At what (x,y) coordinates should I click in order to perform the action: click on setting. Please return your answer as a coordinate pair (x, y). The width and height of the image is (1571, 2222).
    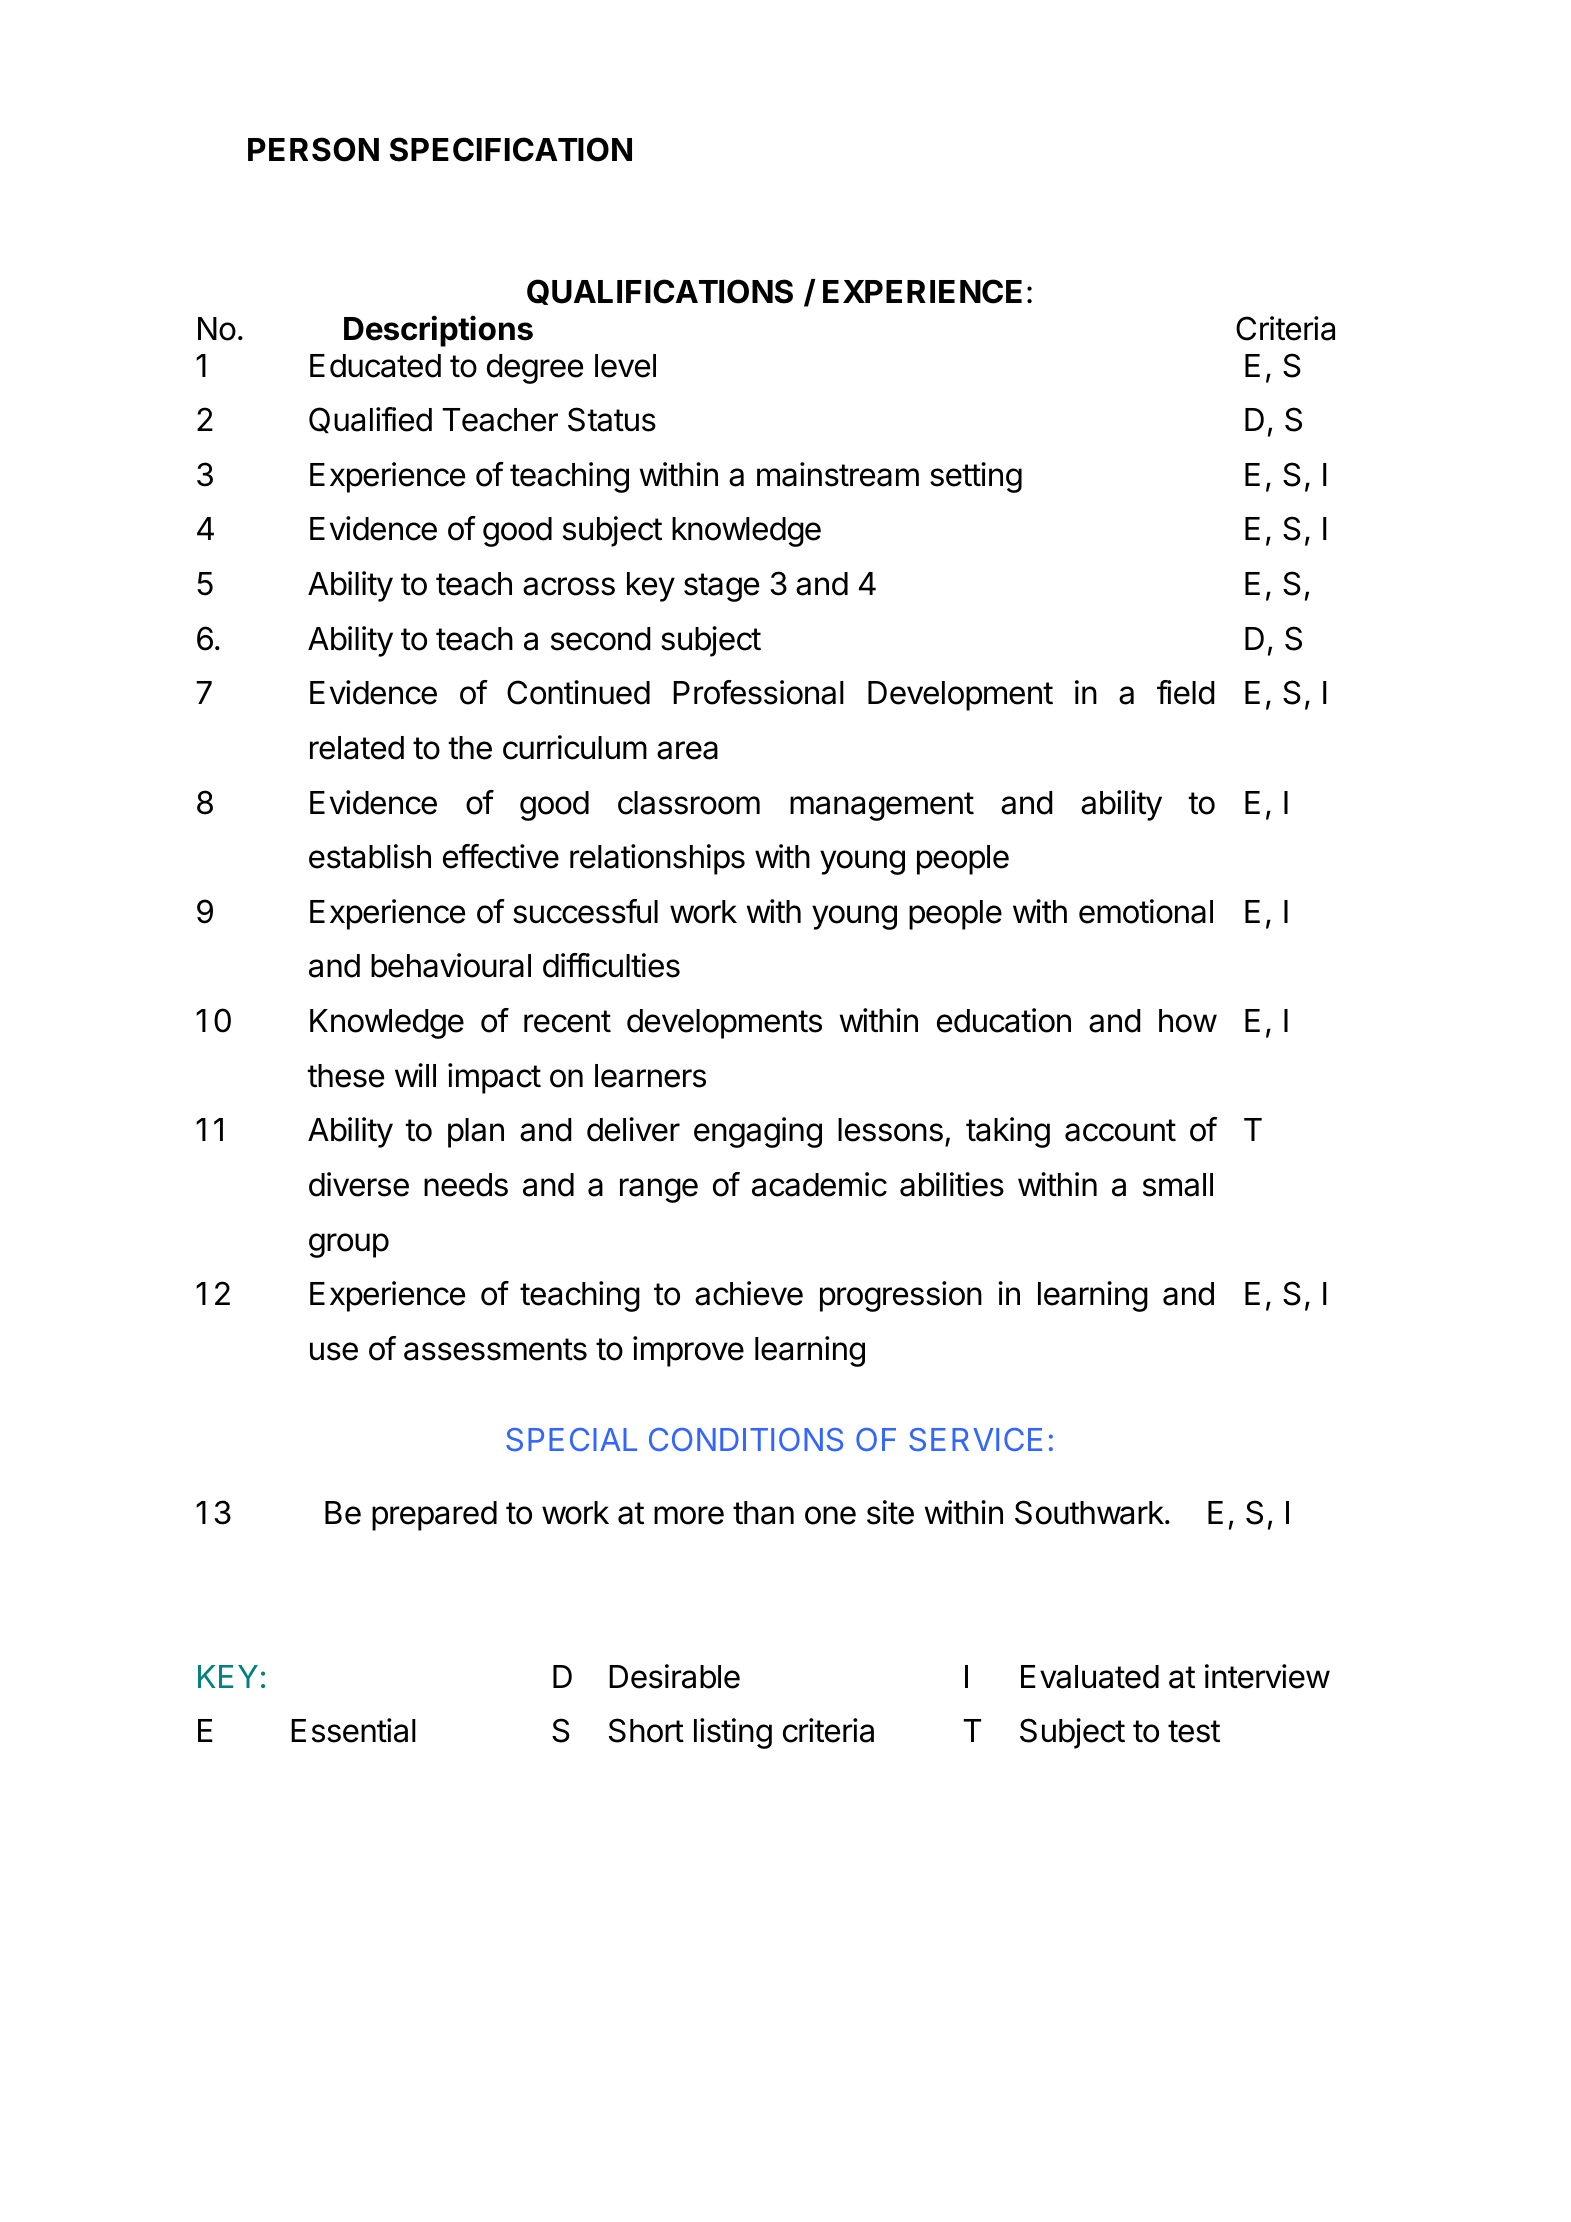
    Looking at the image, I should click on (976, 477).
